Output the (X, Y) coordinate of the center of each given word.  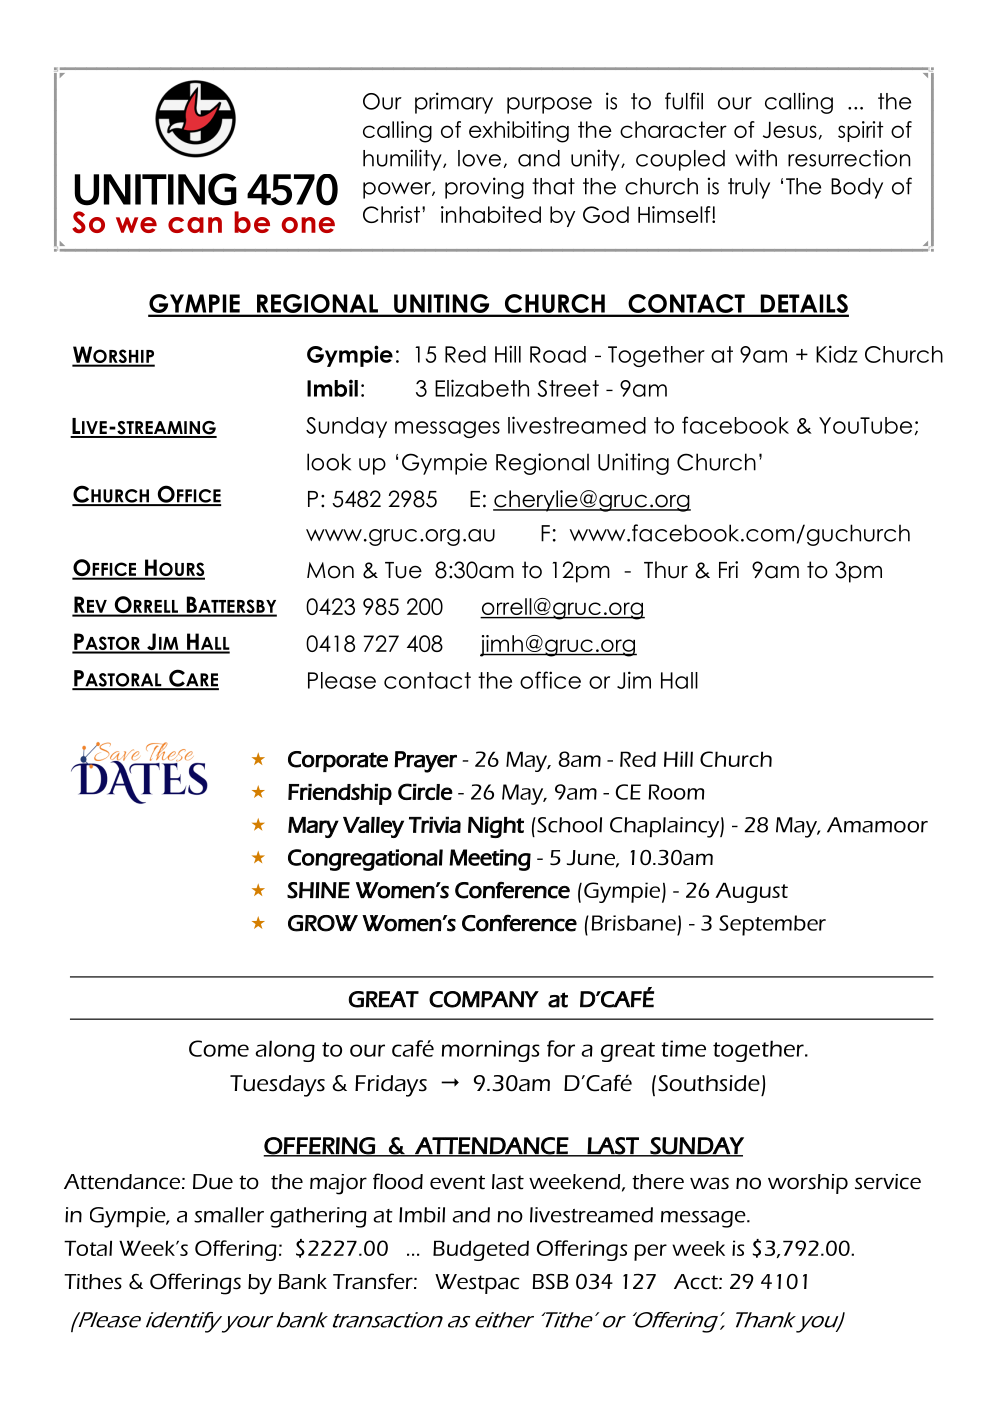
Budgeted (481, 1250)
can (195, 225)
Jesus (790, 129)
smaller (229, 1215)
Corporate (338, 761)
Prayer (425, 762)
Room (676, 792)
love (479, 158)
